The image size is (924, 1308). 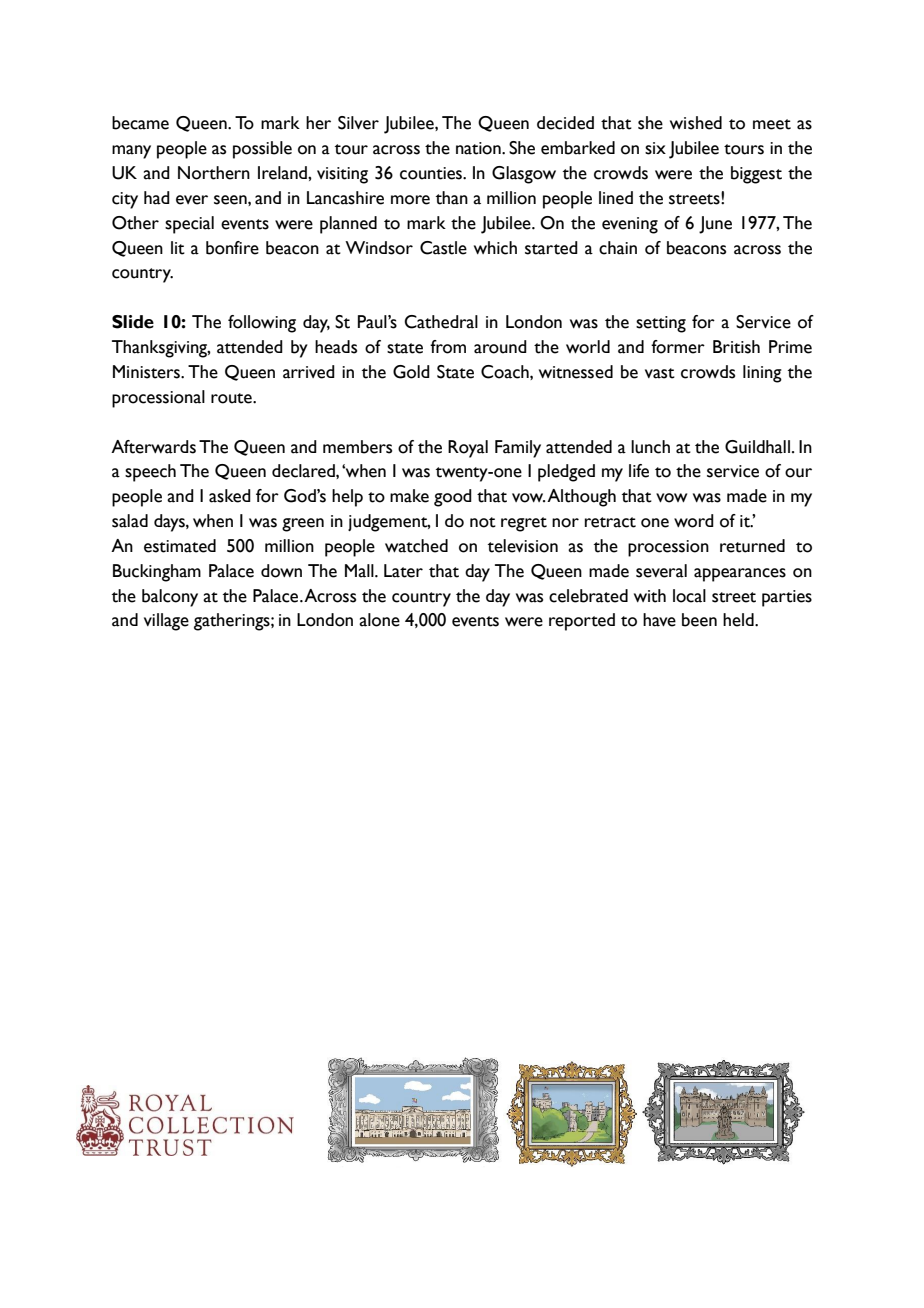 I want to click on Gold, so click(x=411, y=372).
